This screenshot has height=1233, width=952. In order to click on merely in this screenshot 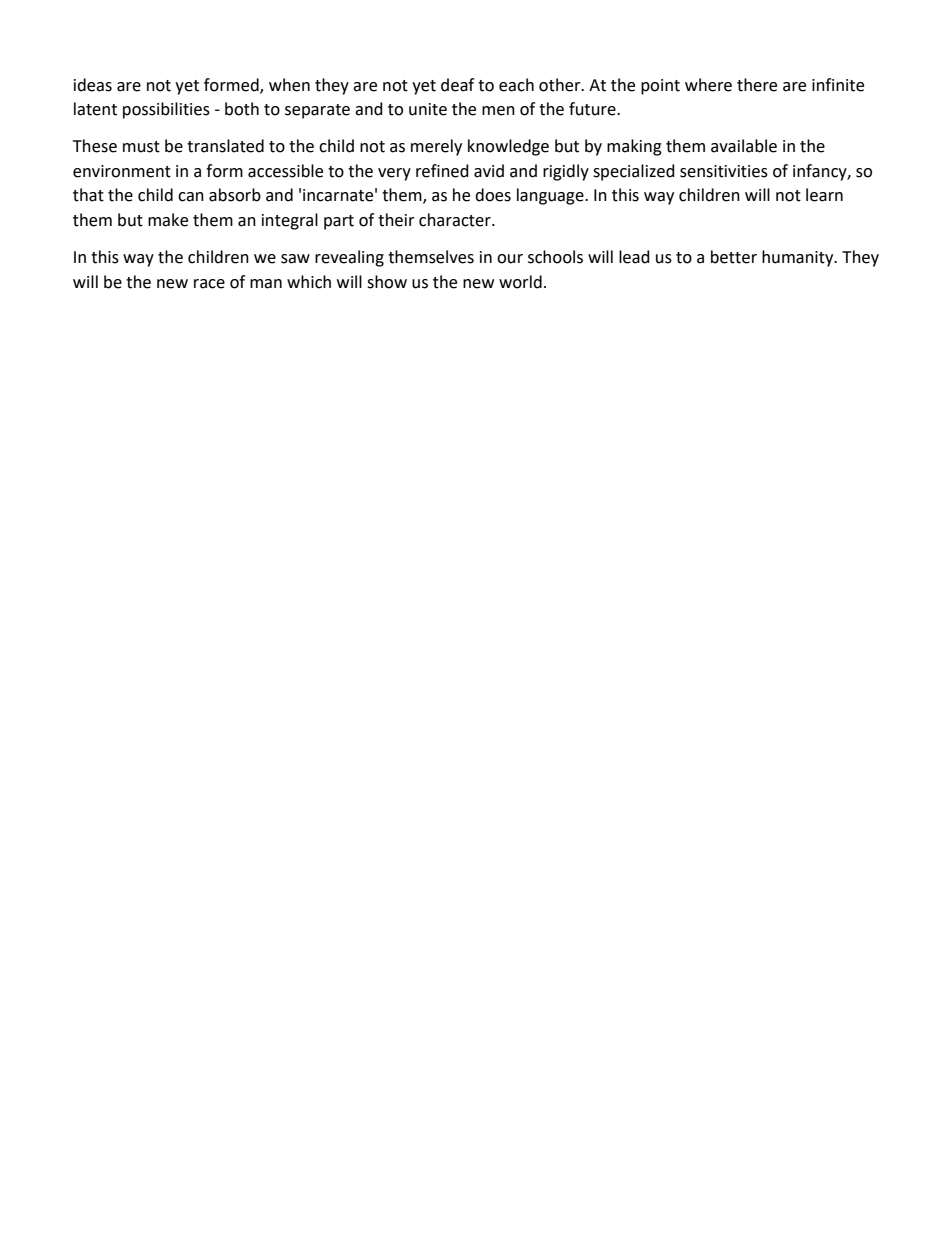, I will do `click(436, 147)`.
